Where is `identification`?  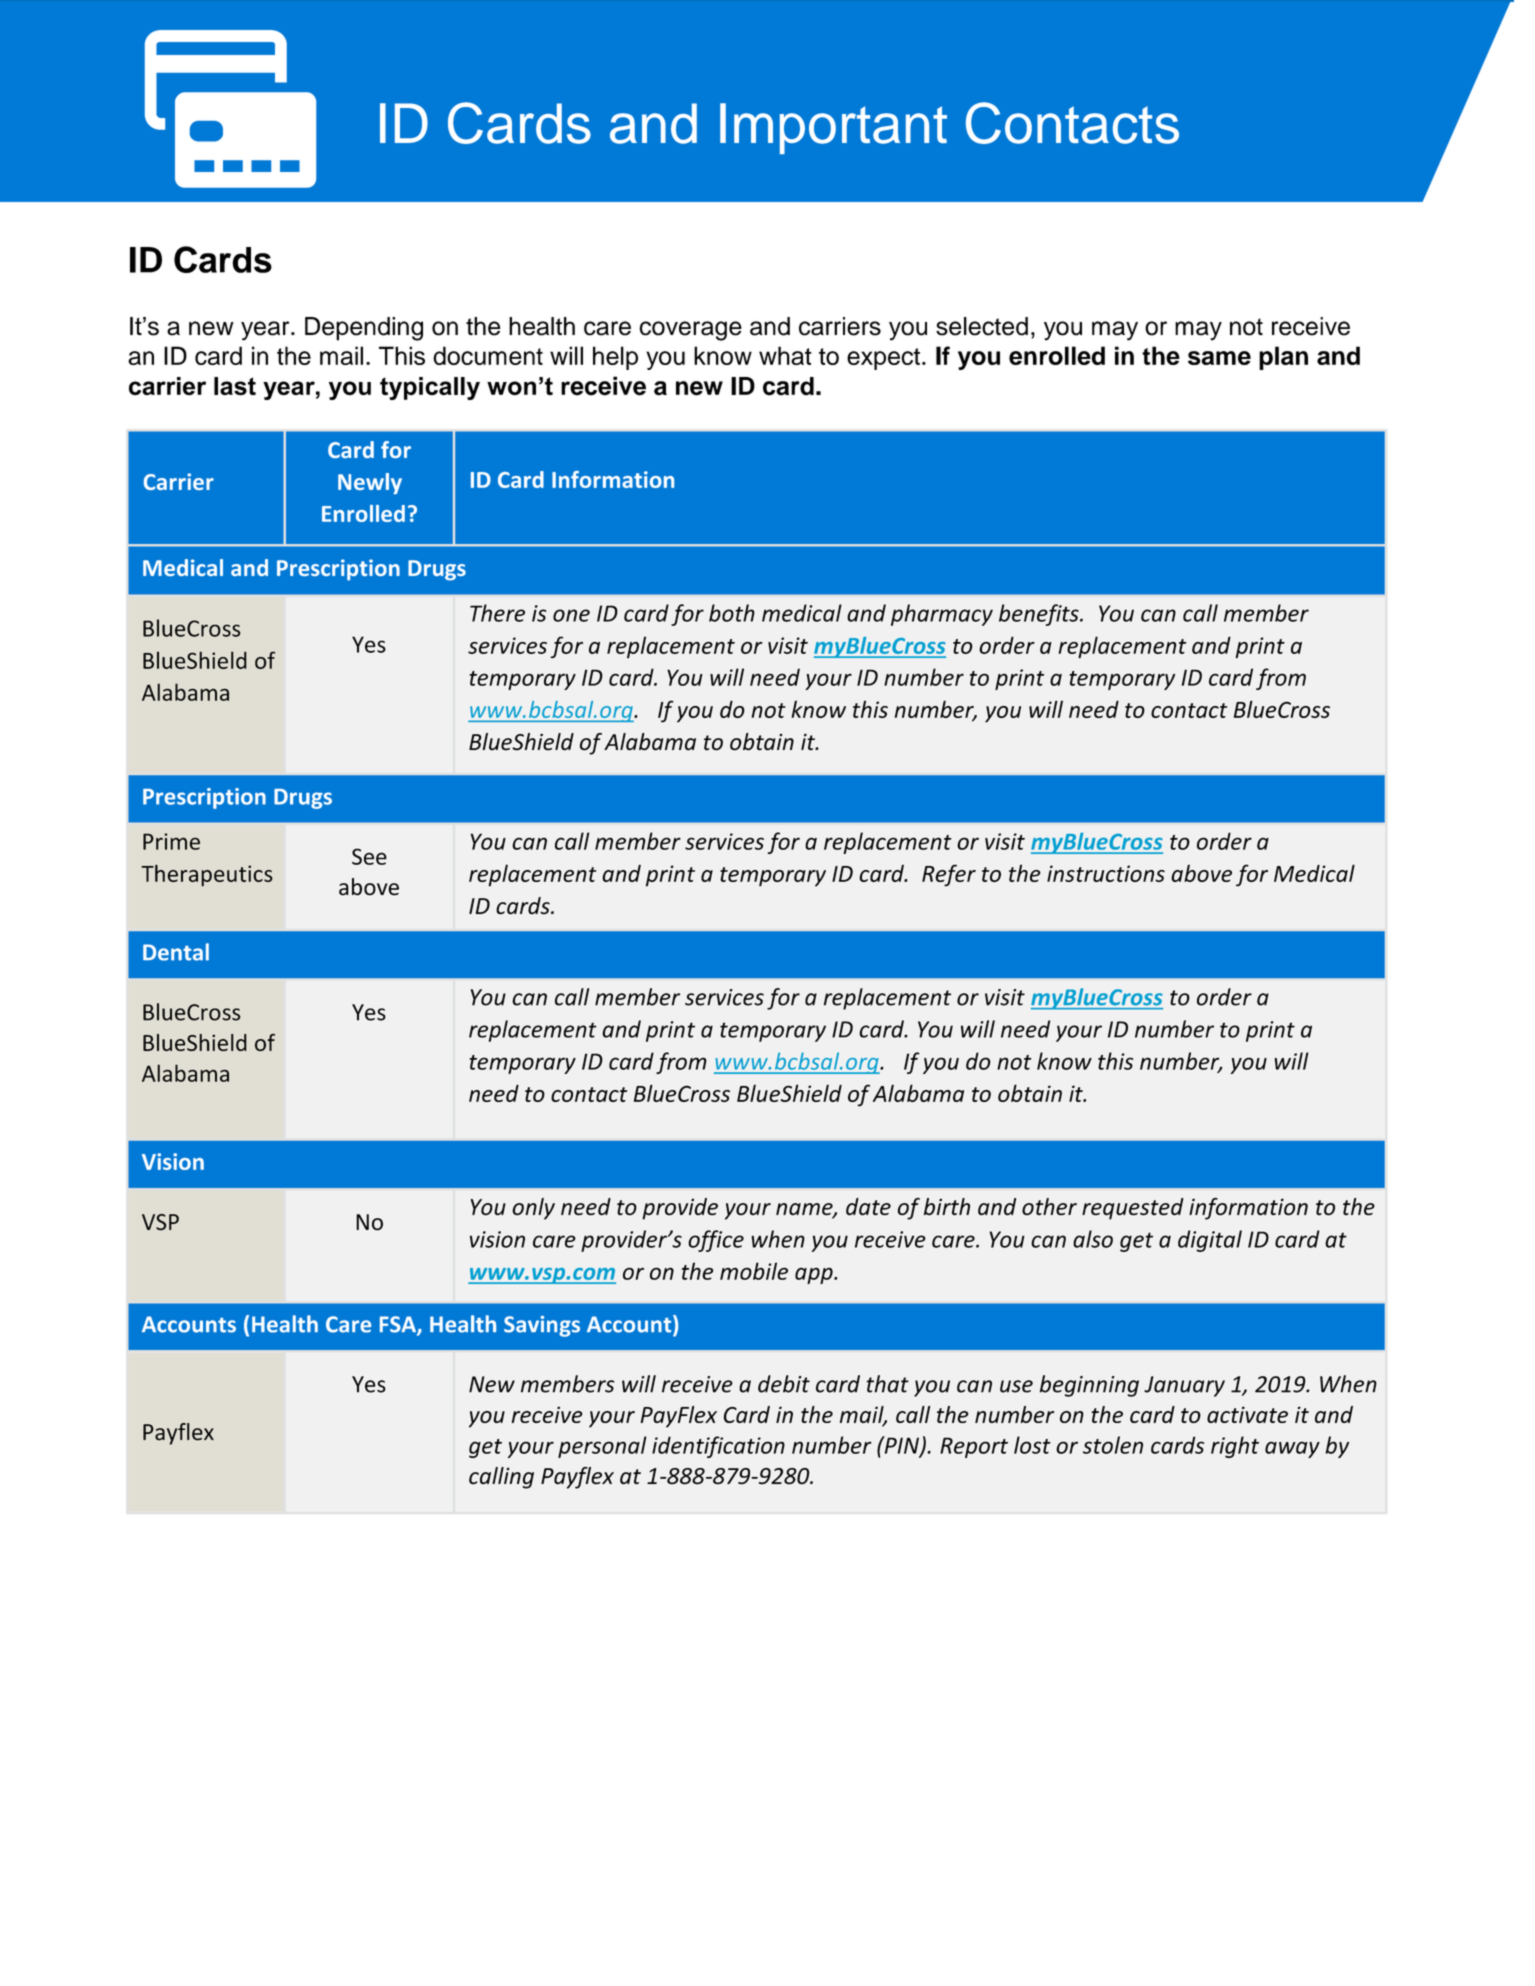
identification is located at coordinates (718, 1447).
